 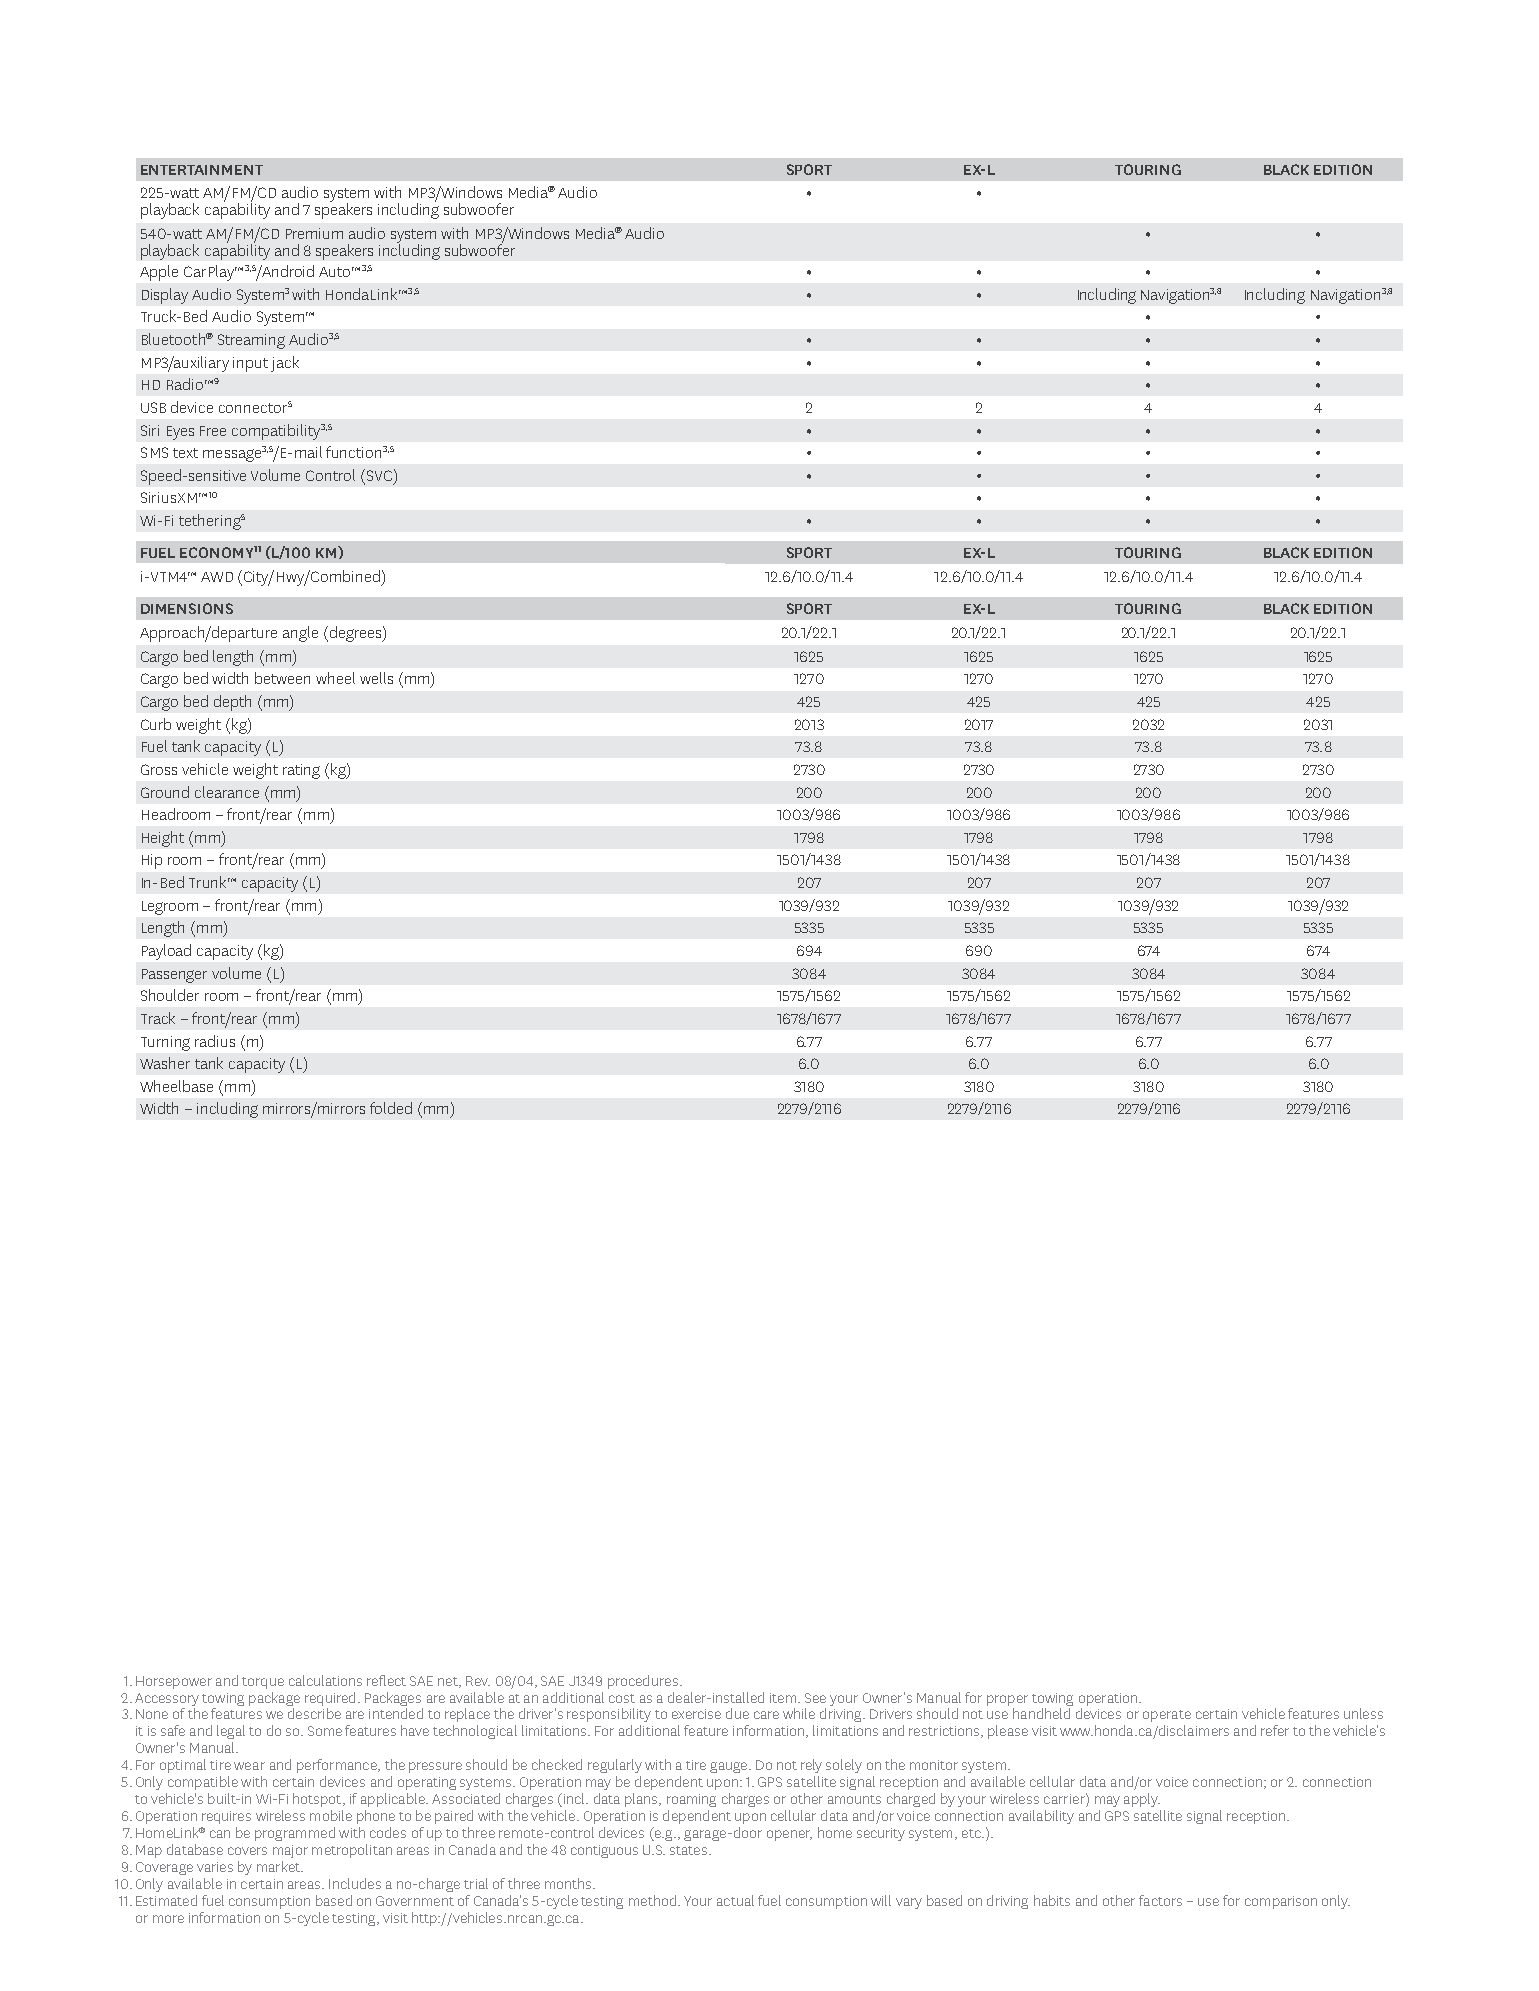 I want to click on Premium, so click(x=314, y=233).
